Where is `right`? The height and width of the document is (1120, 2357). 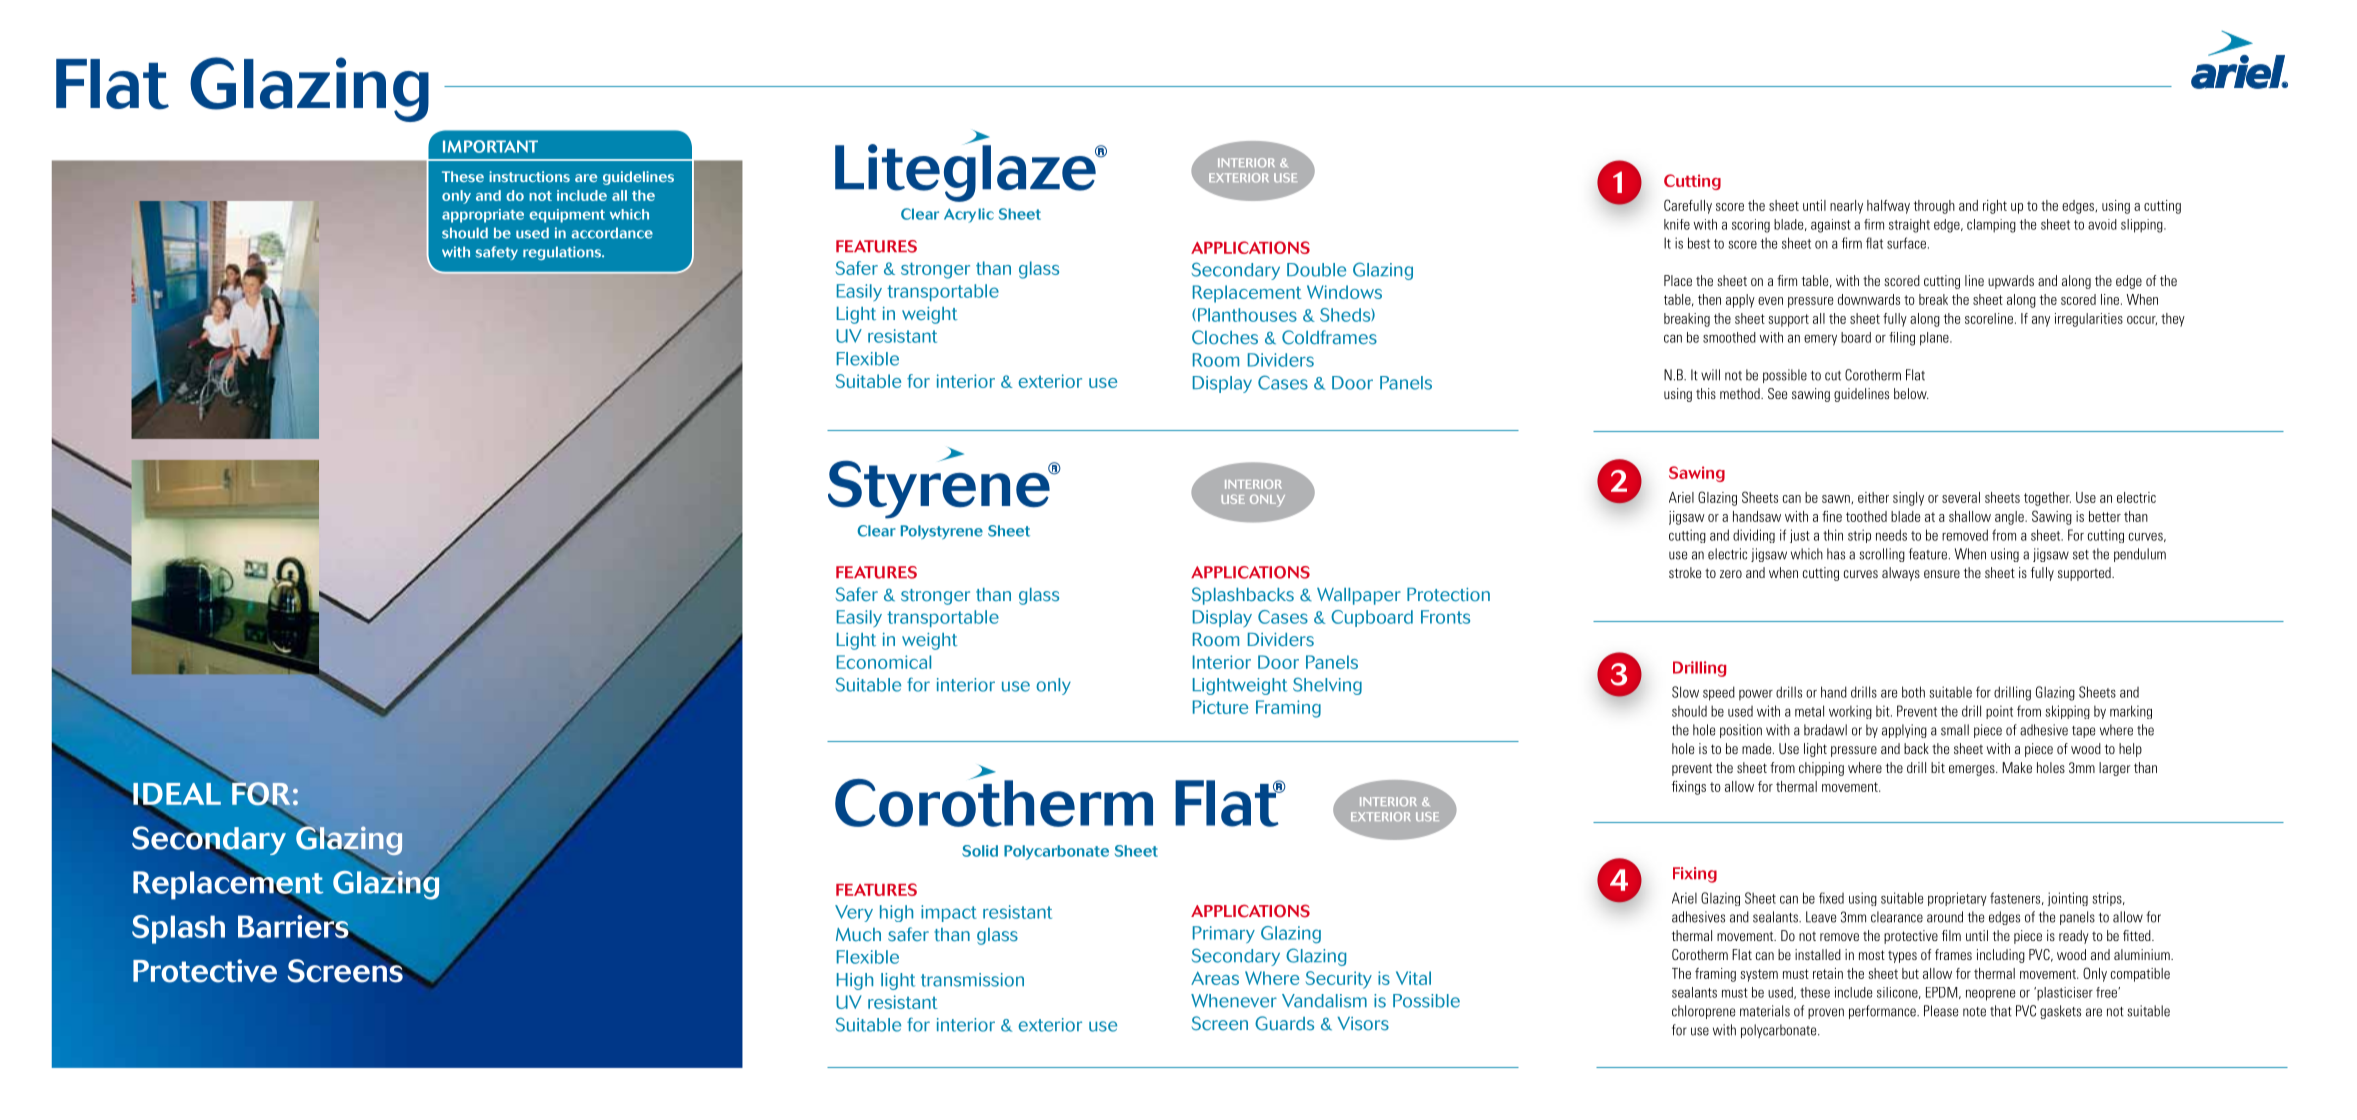 right is located at coordinates (1995, 207).
